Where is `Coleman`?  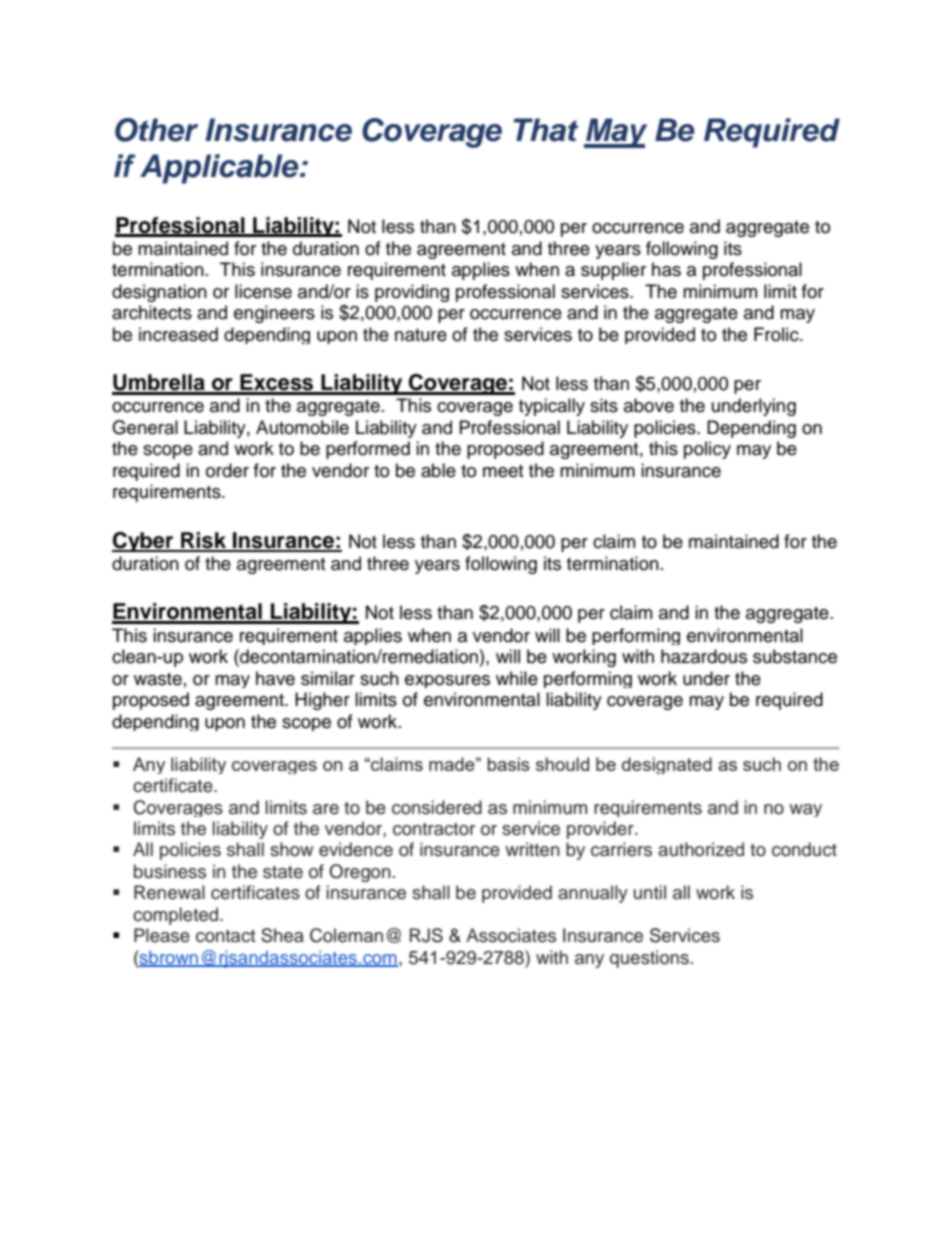 Coleman is located at coordinates (346, 935).
